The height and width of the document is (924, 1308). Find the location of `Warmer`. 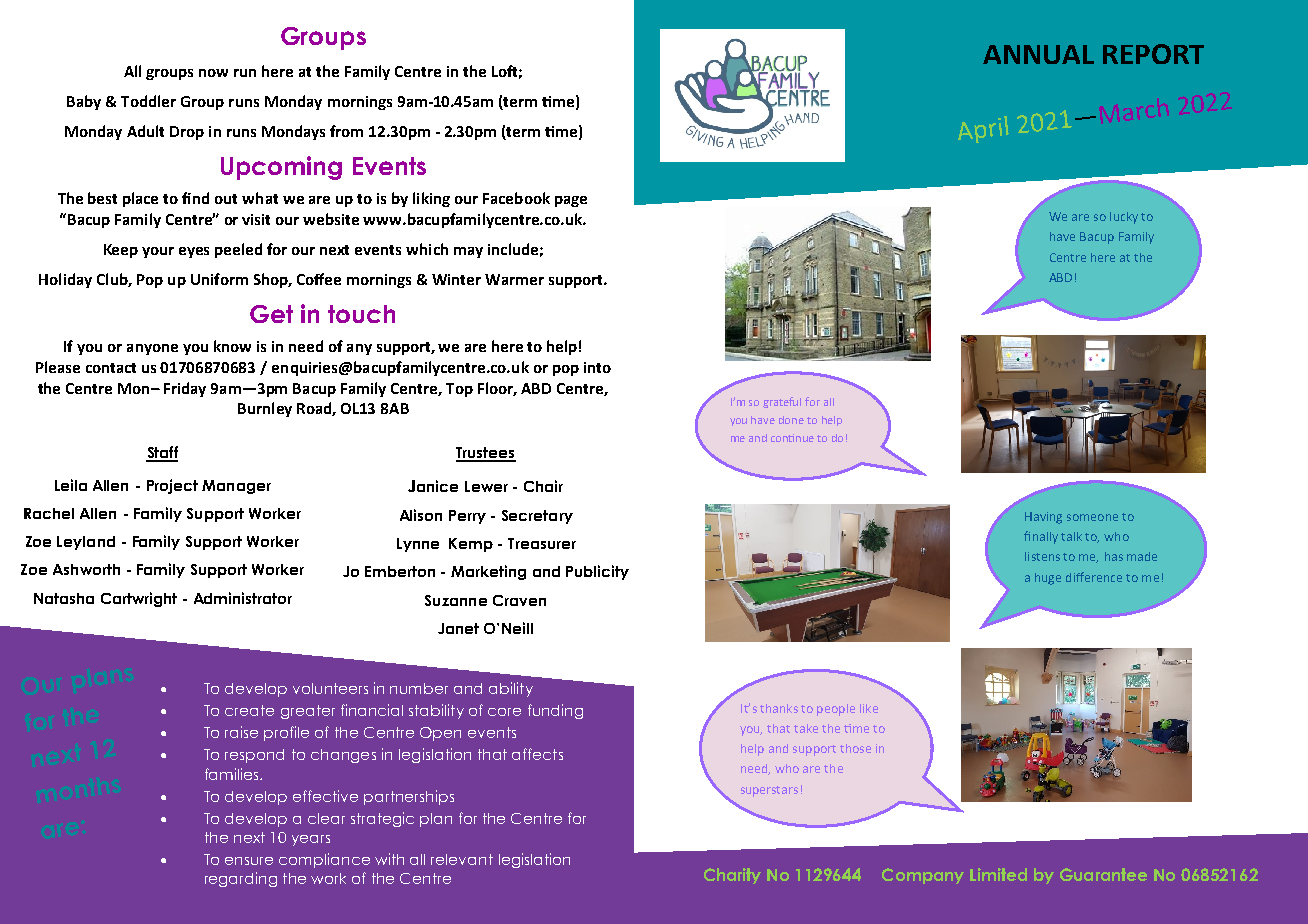

Warmer is located at coordinates (514, 279).
